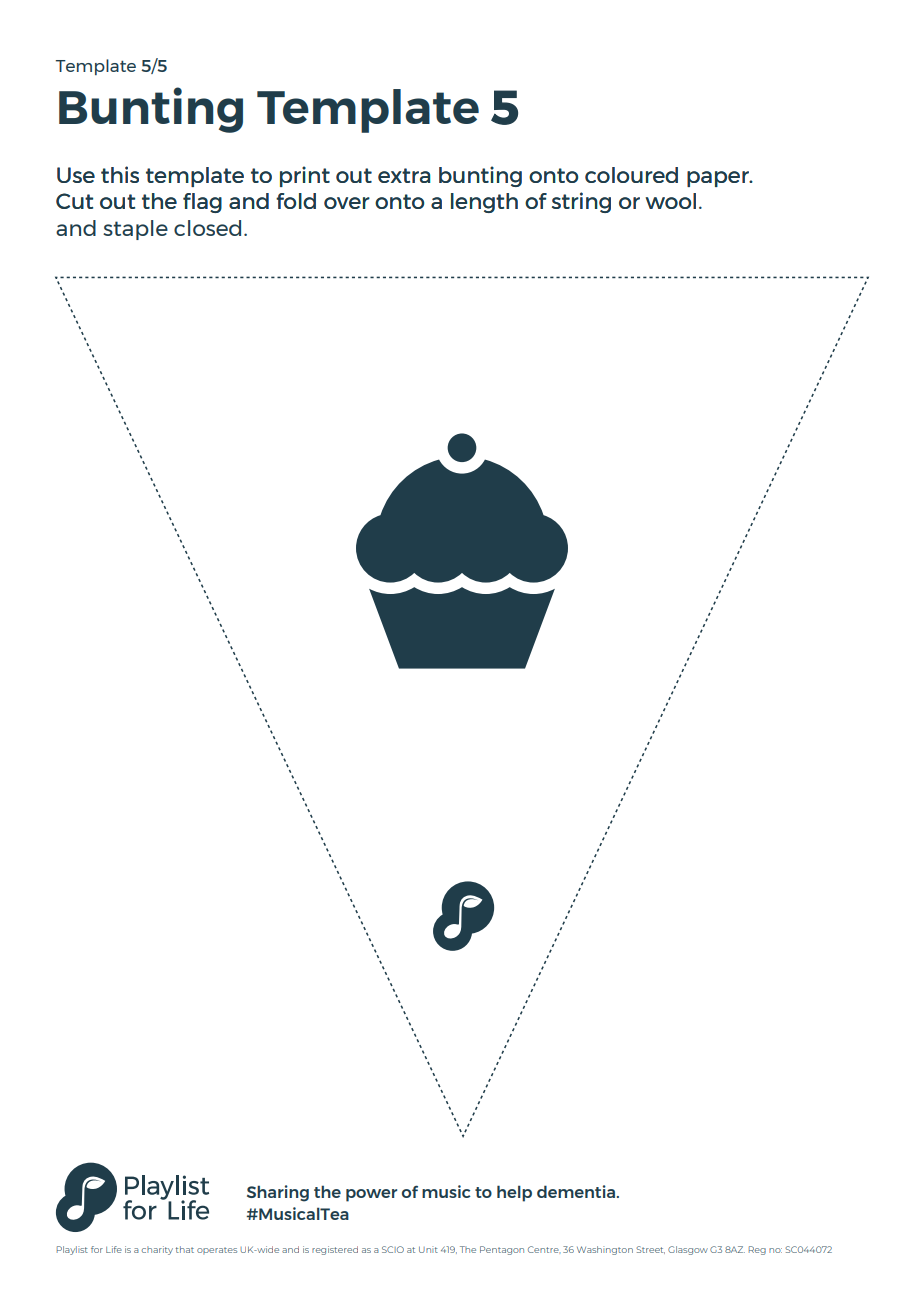 This page has height=1308, width=924. I want to click on that, so click(185, 1249).
